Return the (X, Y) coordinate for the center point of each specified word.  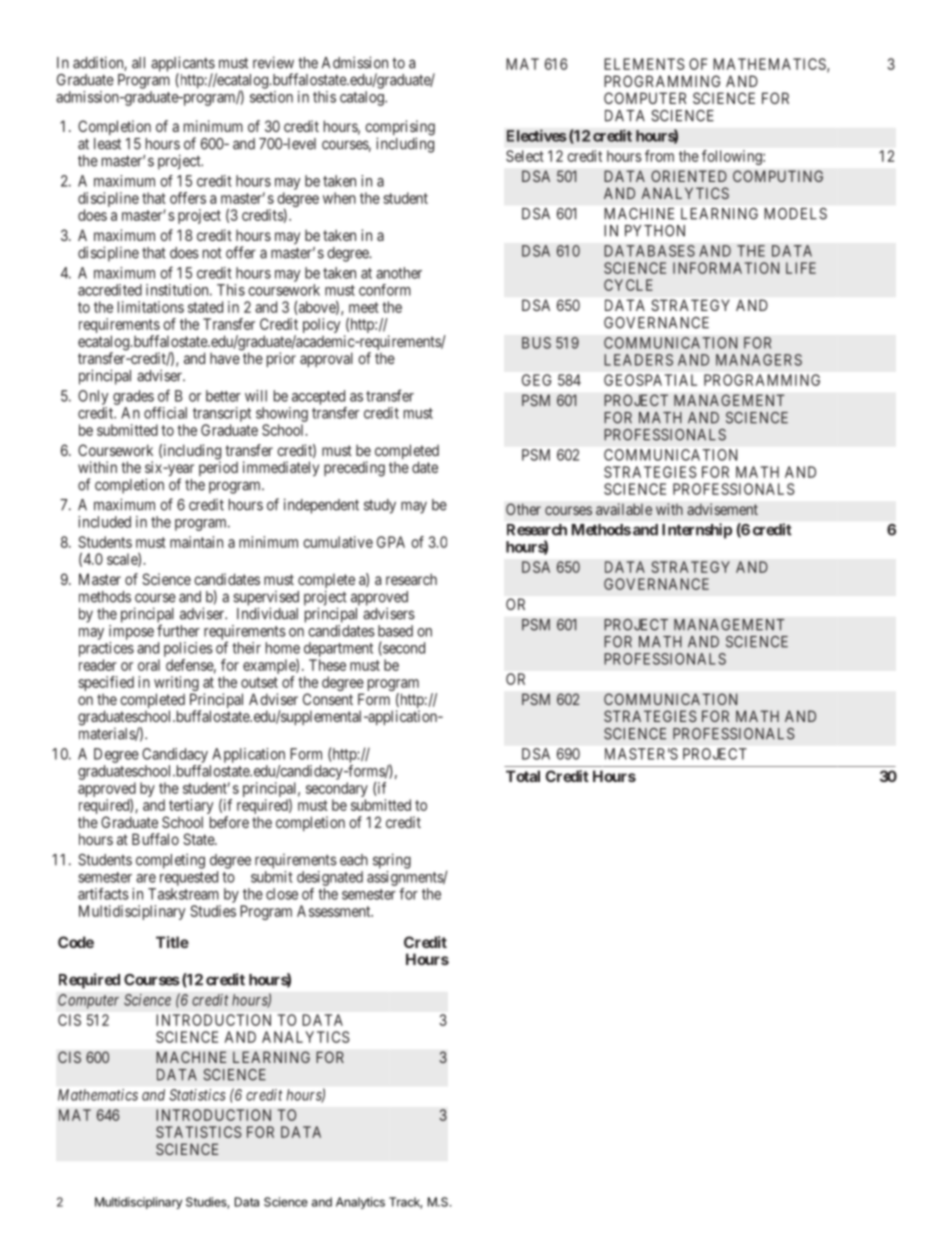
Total (523, 776)
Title (172, 942)
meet (364, 307)
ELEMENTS (644, 64)
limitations (151, 307)
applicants (183, 65)
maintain (196, 542)
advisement (722, 509)
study (380, 506)
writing (176, 685)
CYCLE (628, 285)
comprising (400, 129)
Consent (328, 699)
